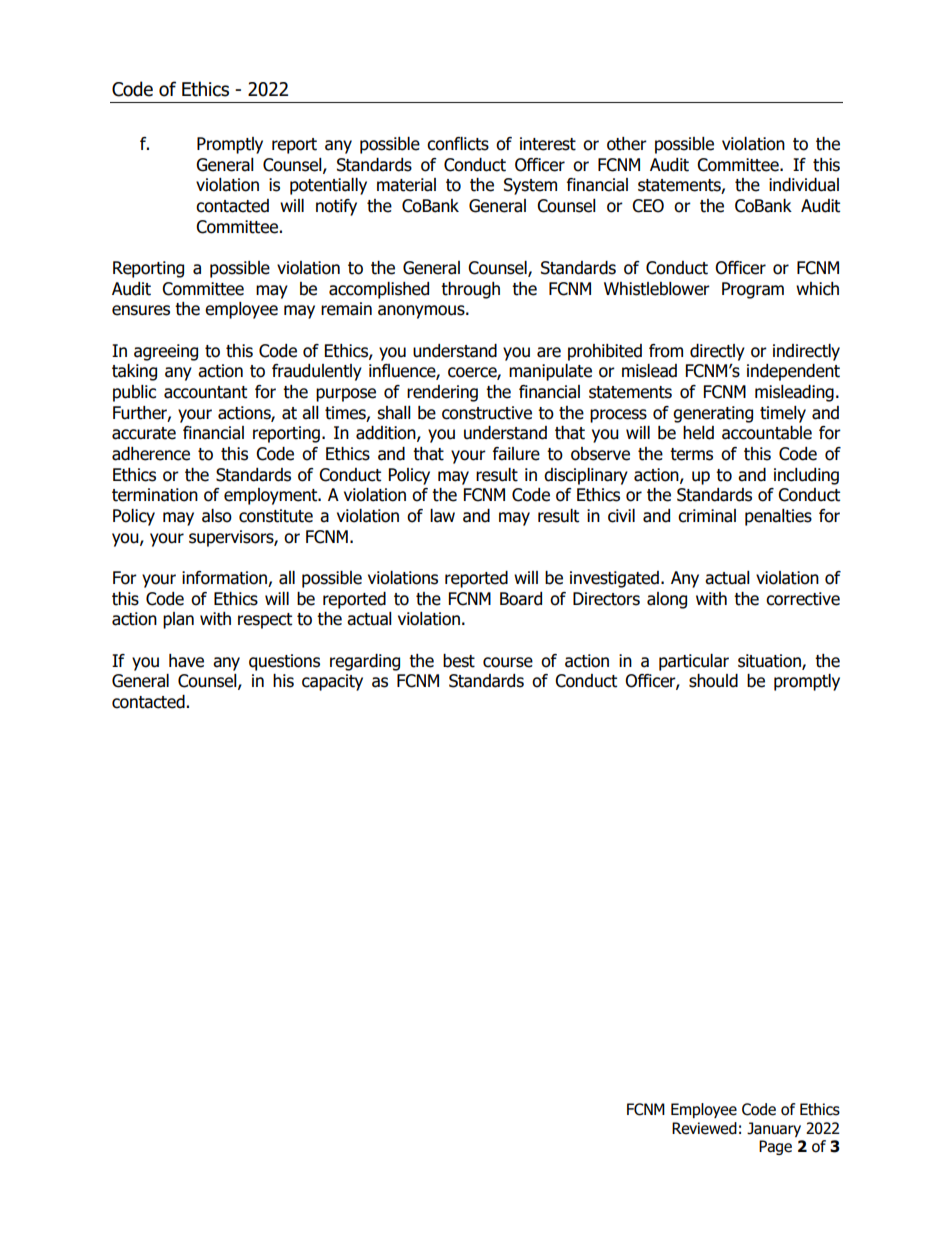 The height and width of the screenshot is (1233, 952). What do you see at coordinates (332, 682) in the screenshot?
I see `capacity` at bounding box center [332, 682].
